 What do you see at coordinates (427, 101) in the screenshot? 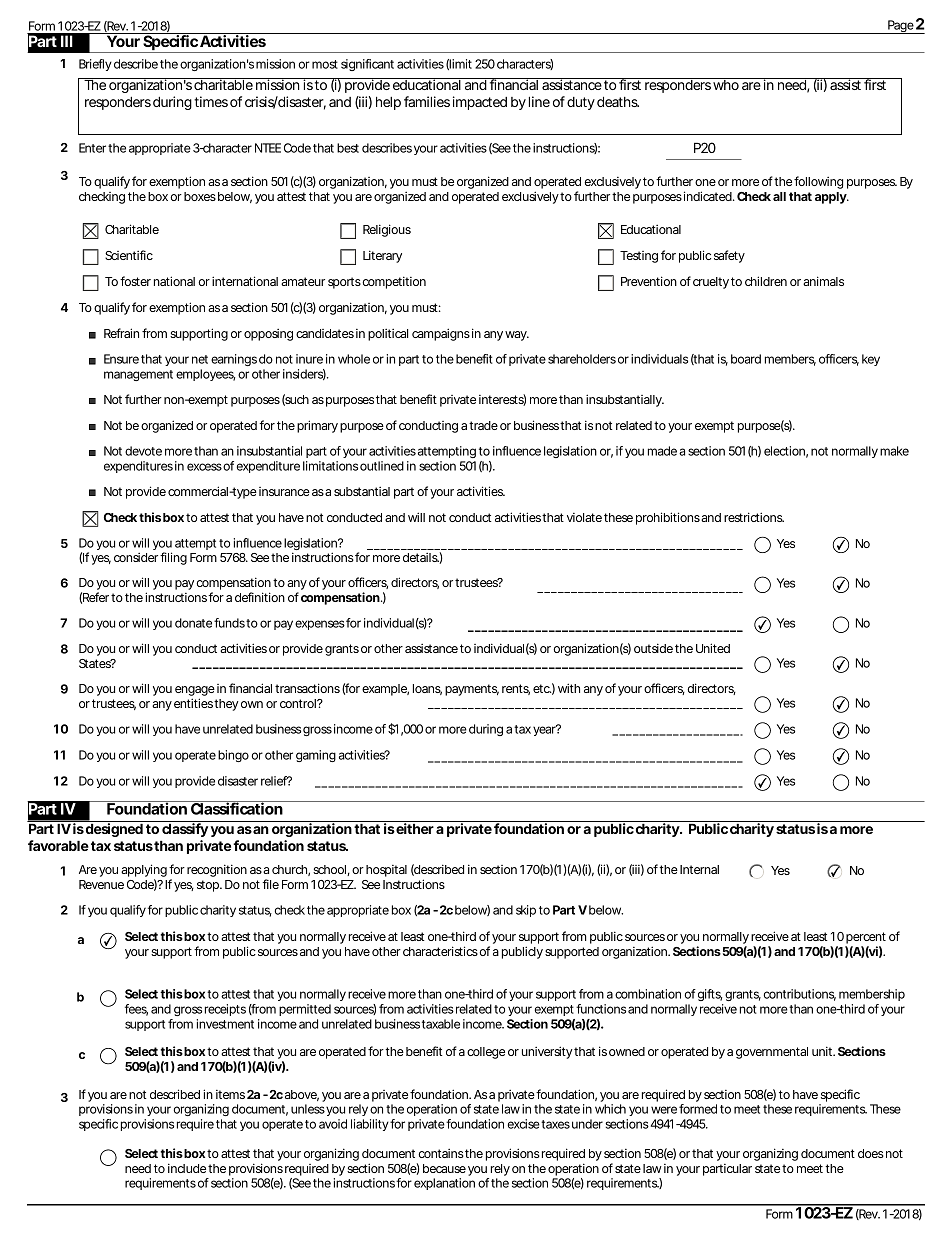
I see `families` at bounding box center [427, 101].
